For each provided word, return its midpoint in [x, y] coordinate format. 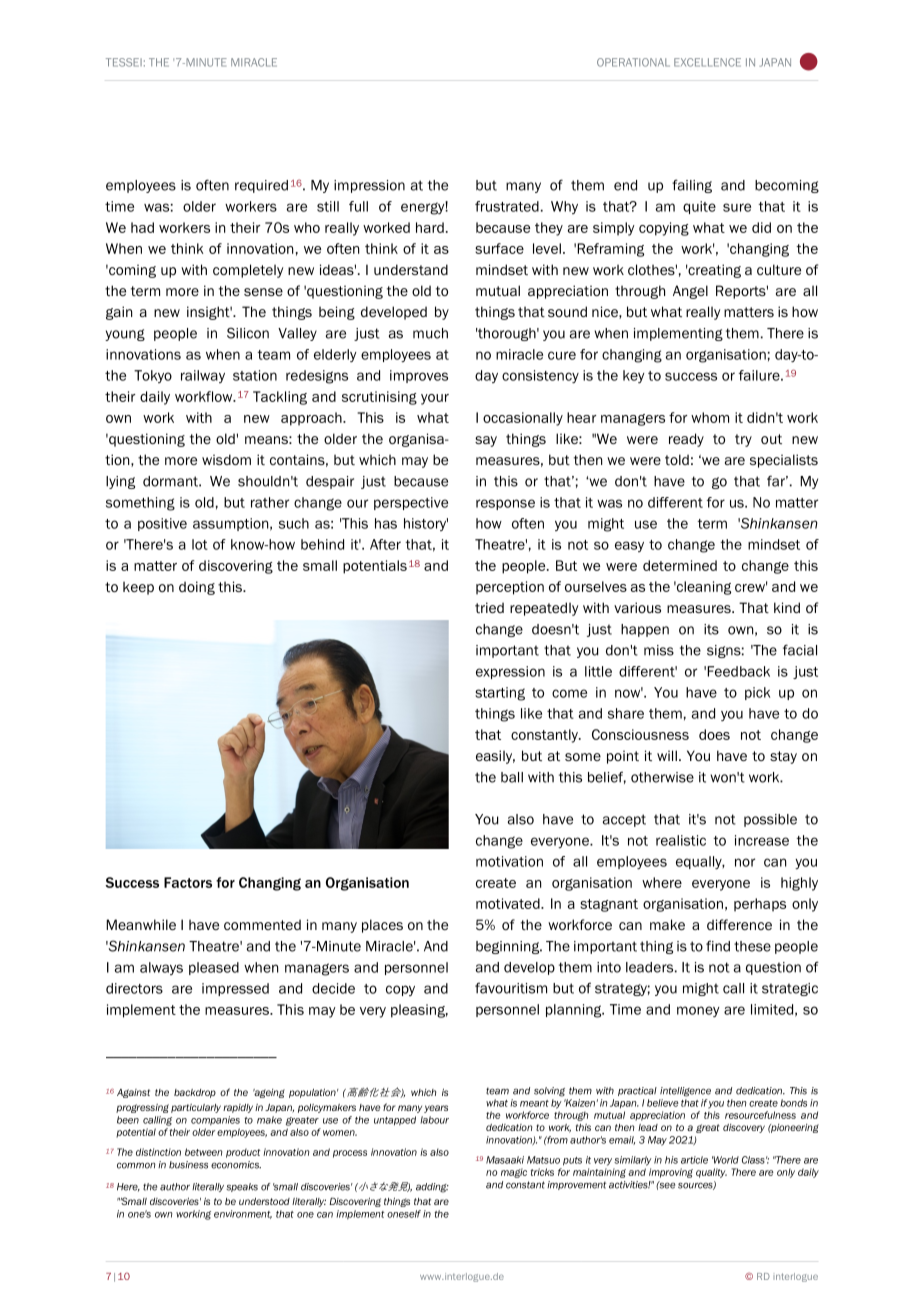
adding [432, 1188]
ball [512, 777]
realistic [681, 840]
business [188, 1165]
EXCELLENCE [707, 62]
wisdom [226, 459]
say [486, 441]
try [743, 440]
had [142, 227]
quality [711, 1173]
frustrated [507, 206]
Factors [188, 882]
